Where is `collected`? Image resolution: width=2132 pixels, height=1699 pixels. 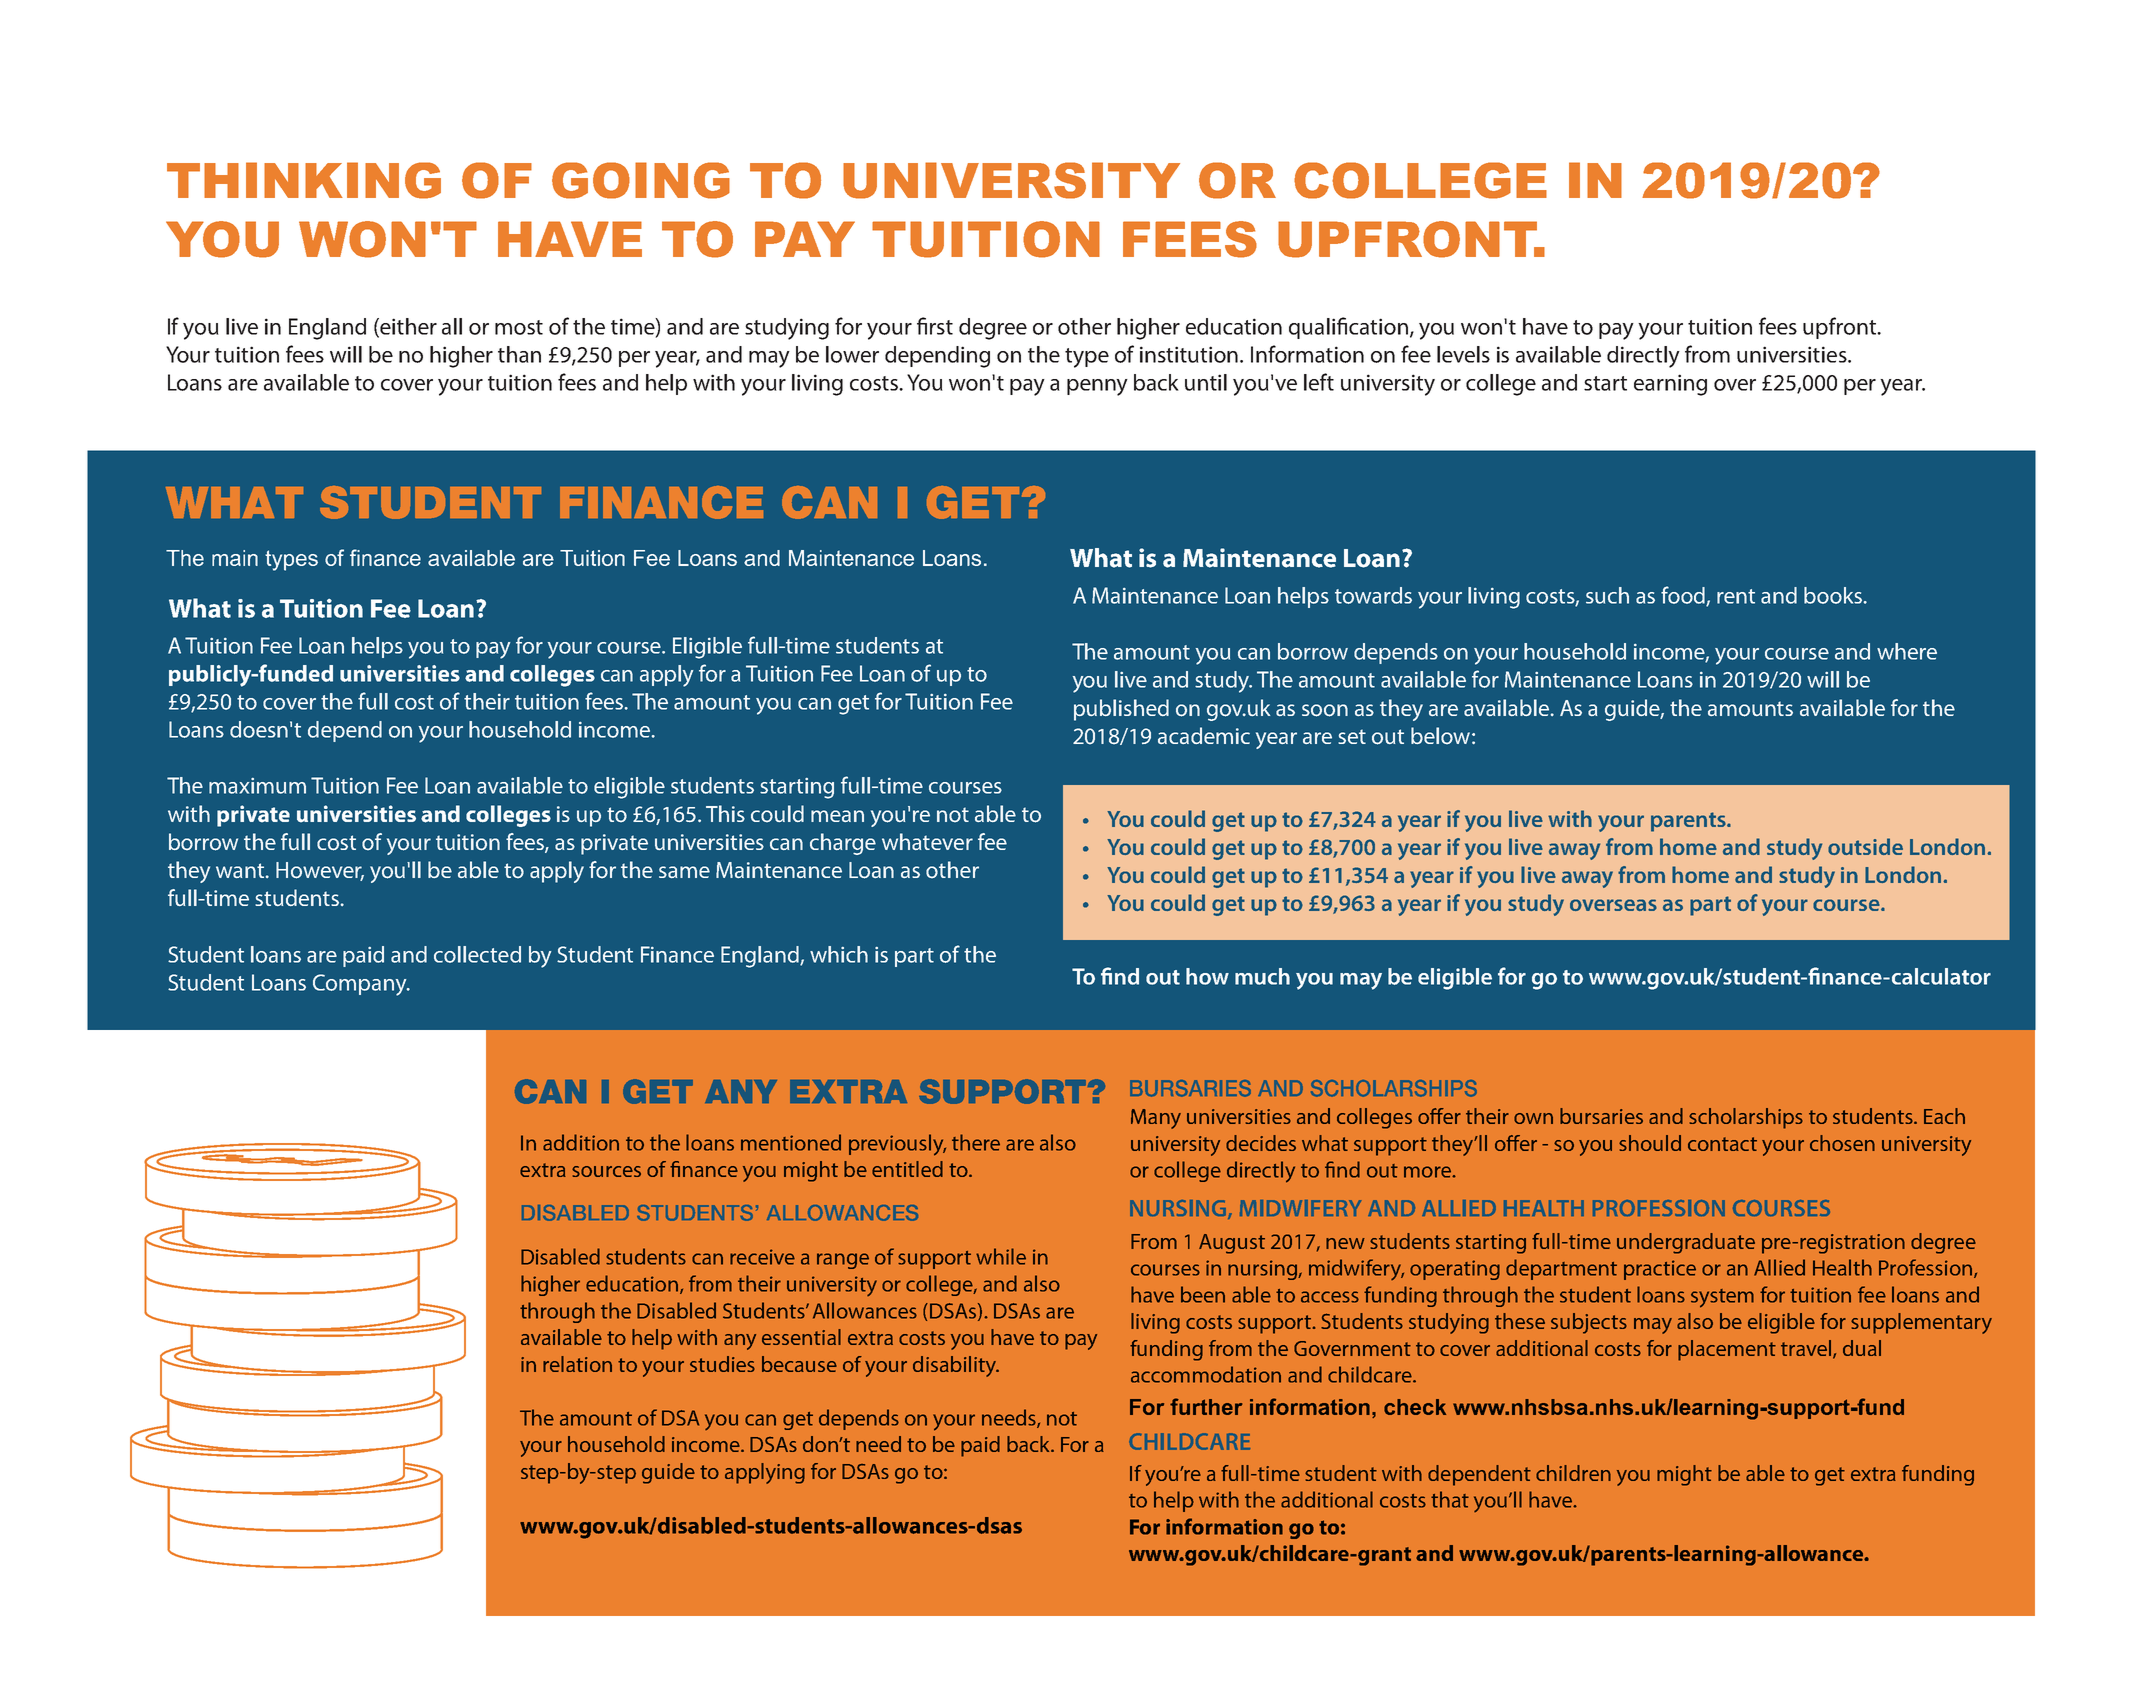
collected is located at coordinates (477, 954).
